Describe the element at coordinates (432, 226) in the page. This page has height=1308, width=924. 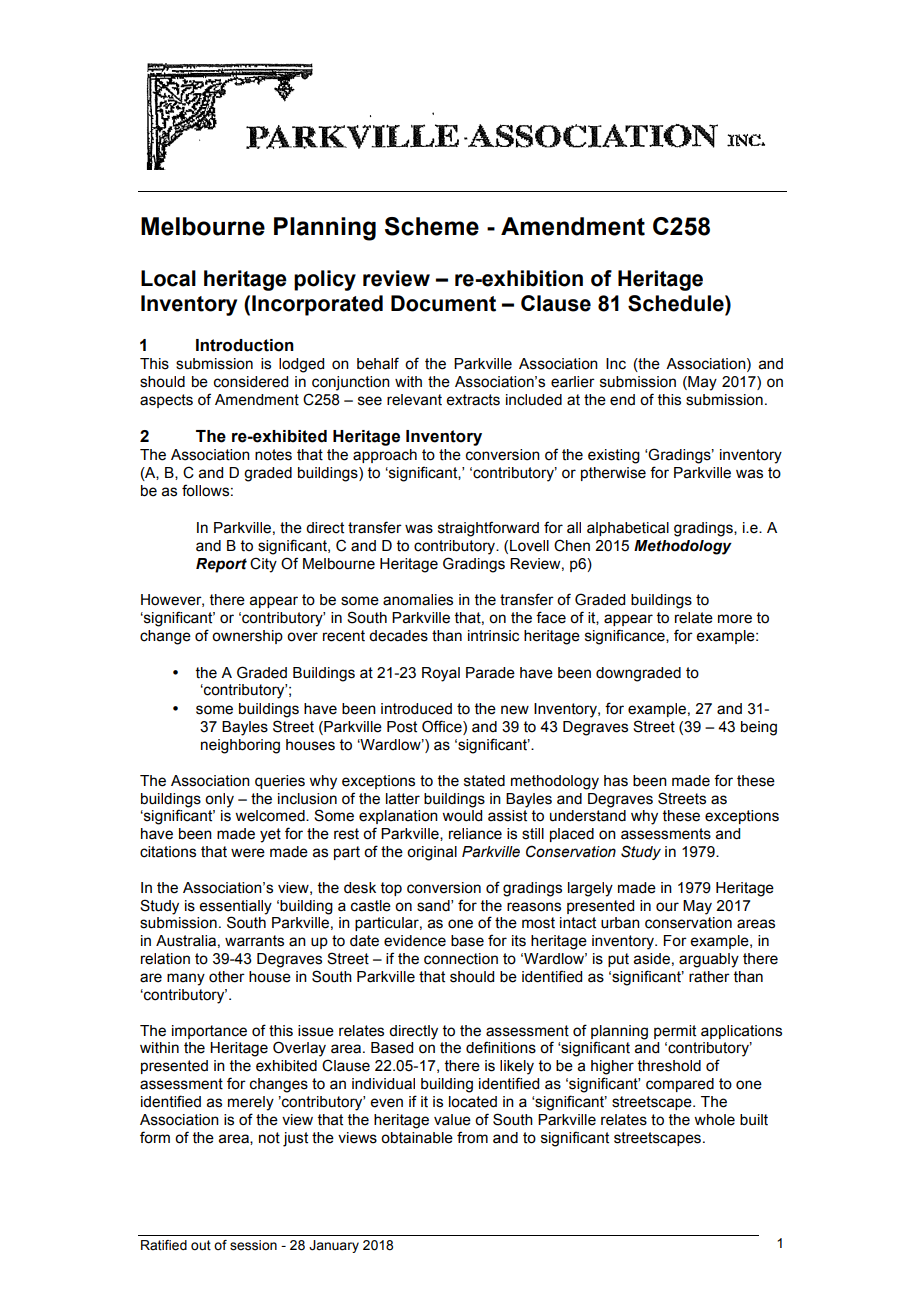
I see `Scheme` at that location.
